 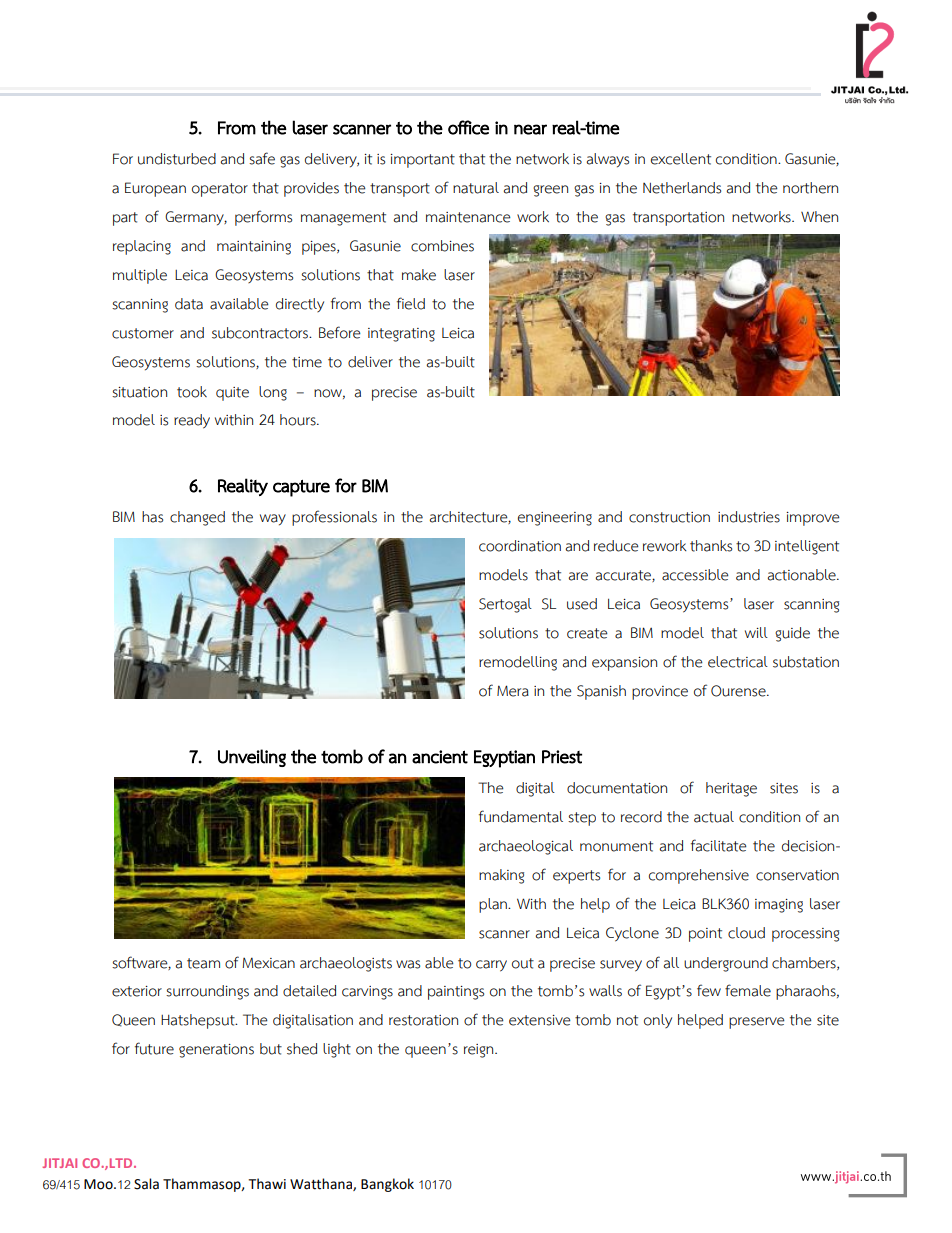 What do you see at coordinates (749, 517) in the document?
I see `industries` at bounding box center [749, 517].
